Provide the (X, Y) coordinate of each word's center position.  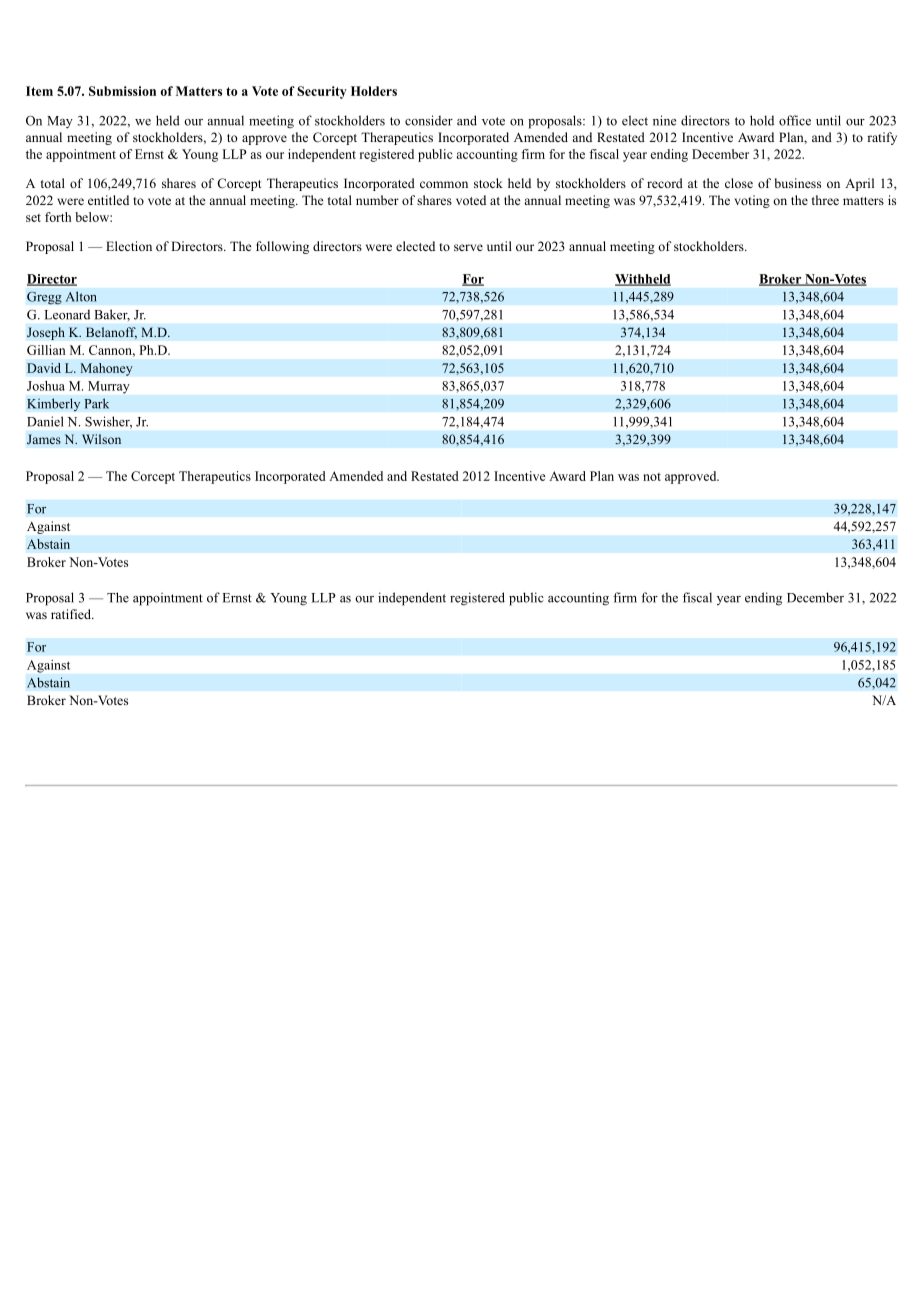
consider (429, 120)
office (795, 120)
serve (468, 247)
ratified (72, 614)
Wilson (101, 439)
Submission (122, 91)
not (652, 477)
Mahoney (106, 369)
